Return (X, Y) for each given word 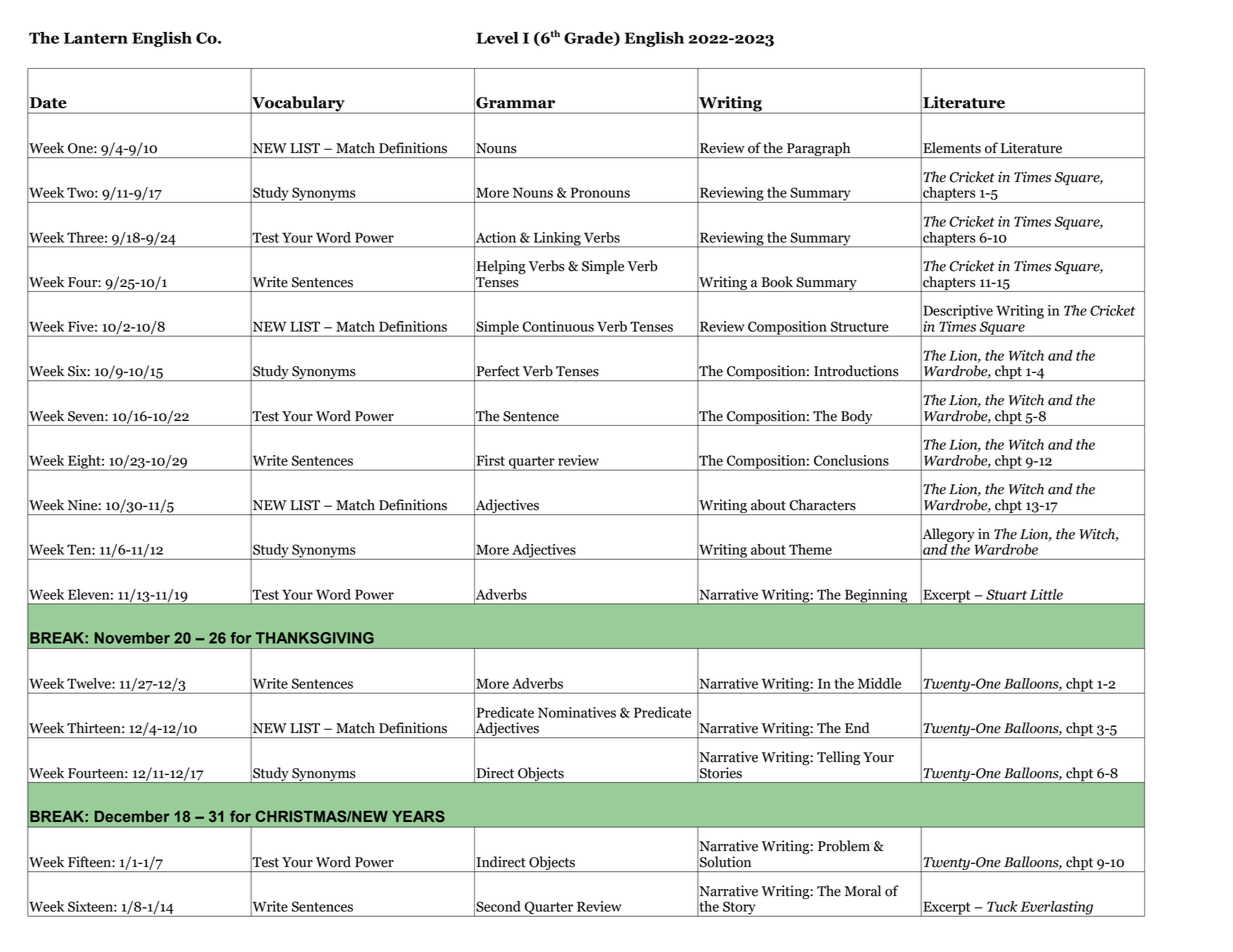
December (132, 816)
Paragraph (819, 150)
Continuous (558, 326)
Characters (823, 505)
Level (497, 38)
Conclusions (851, 460)
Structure (860, 326)
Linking (557, 240)
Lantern (96, 38)
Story (739, 909)
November (132, 638)
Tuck (1002, 906)
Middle (879, 683)
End (857, 728)
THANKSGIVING (315, 638)
